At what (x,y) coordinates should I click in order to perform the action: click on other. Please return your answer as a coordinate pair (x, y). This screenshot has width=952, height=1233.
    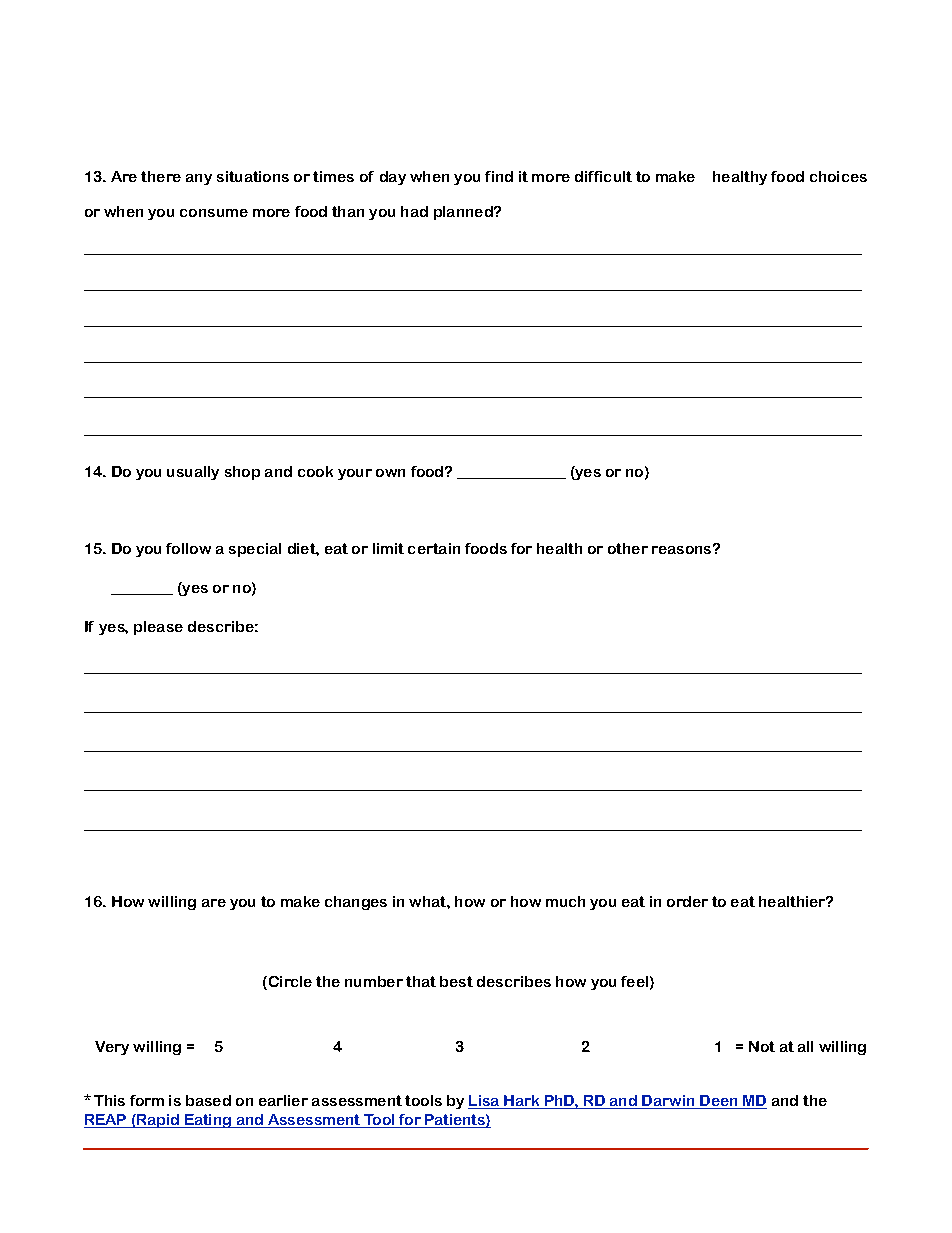
    Looking at the image, I should click on (628, 548).
